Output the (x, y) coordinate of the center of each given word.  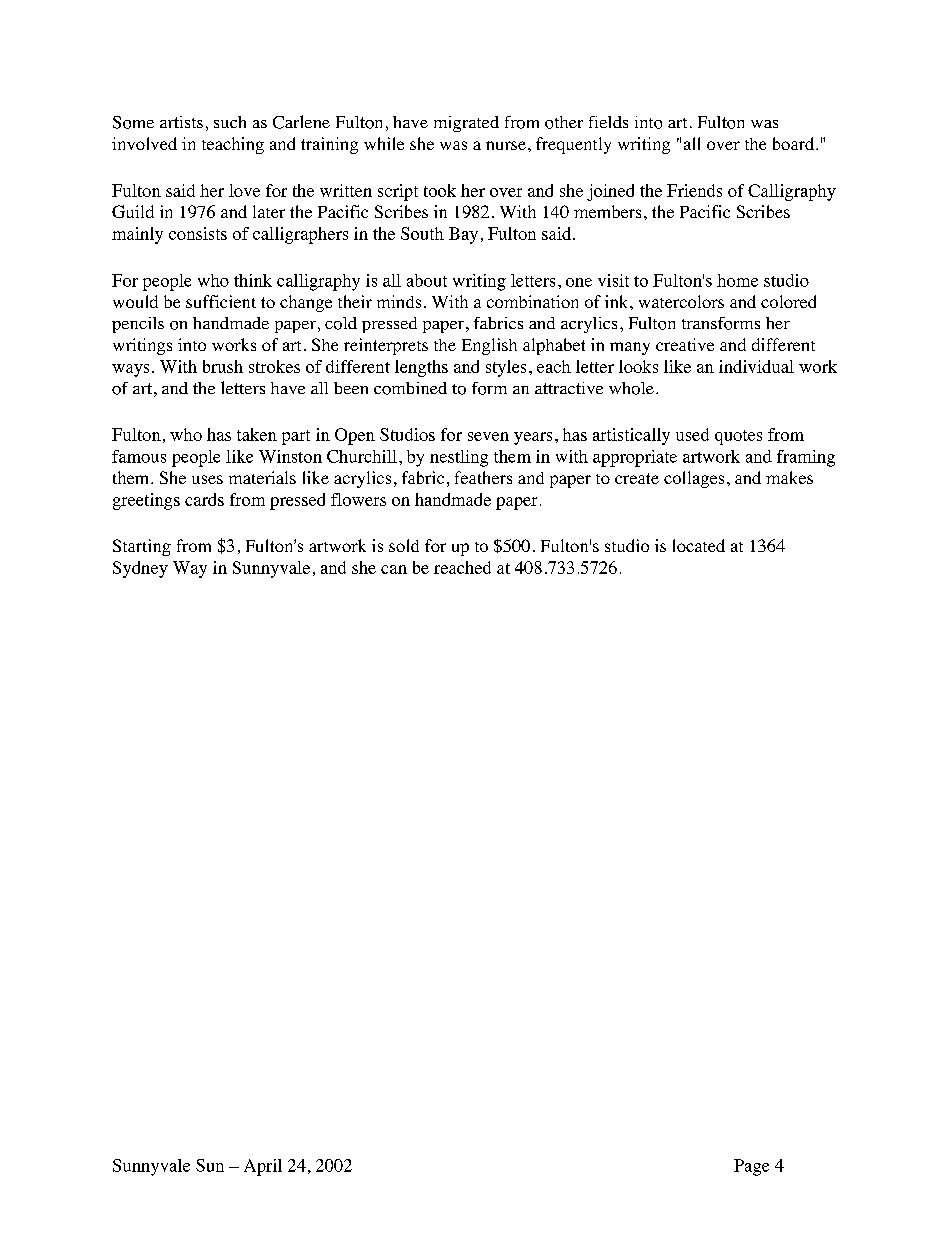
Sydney (140, 569)
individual (756, 366)
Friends (694, 190)
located (699, 545)
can (394, 569)
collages (694, 479)
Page (751, 1167)
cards (204, 499)
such (230, 122)
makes (789, 477)
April (263, 1167)
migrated (466, 124)
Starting (142, 547)
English (489, 346)
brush (223, 366)
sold (404, 545)
